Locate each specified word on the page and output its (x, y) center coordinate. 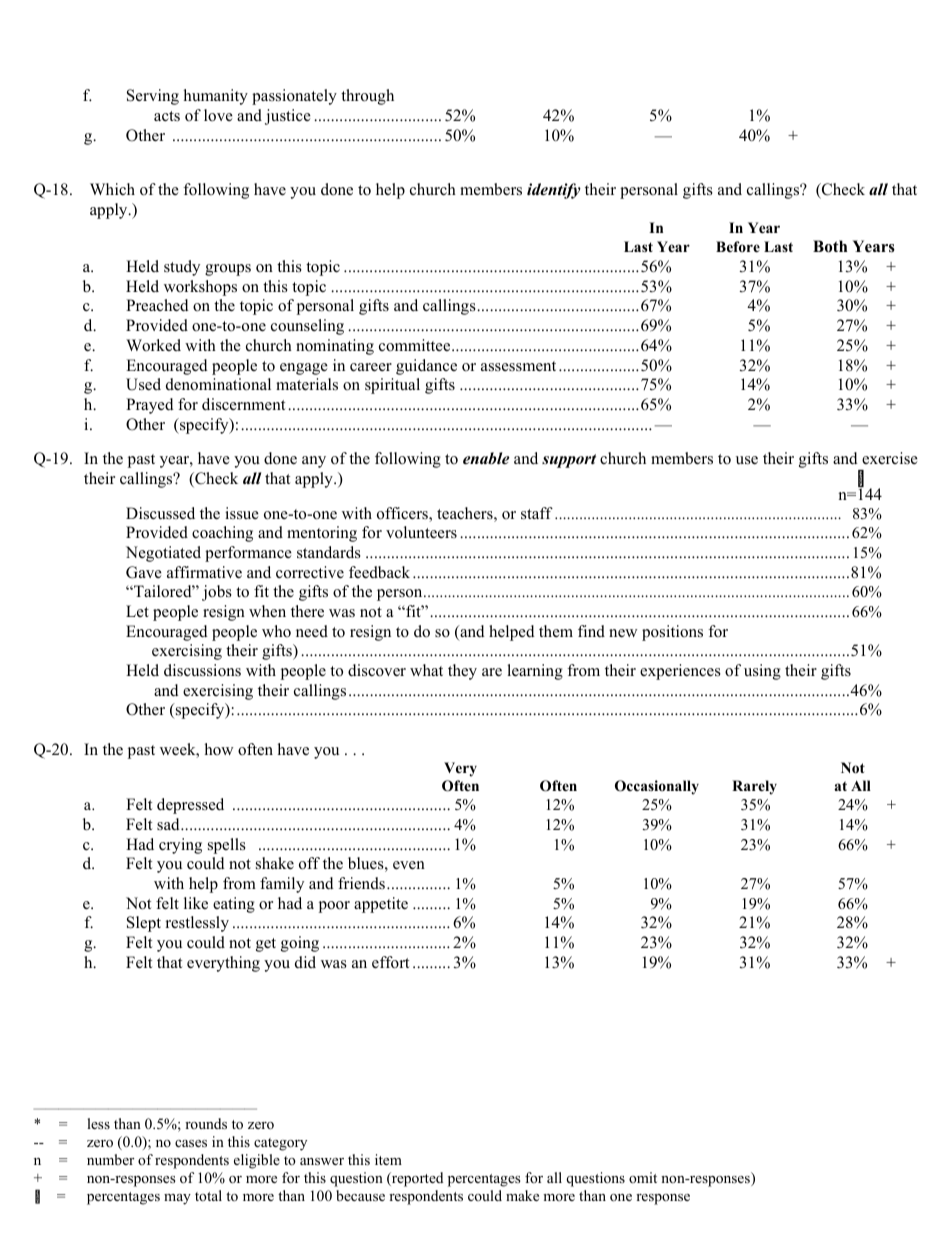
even (409, 865)
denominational (218, 384)
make (522, 1195)
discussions (202, 670)
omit (643, 1177)
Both (830, 246)
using (762, 672)
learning (535, 672)
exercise (890, 458)
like (196, 903)
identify (554, 191)
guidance (426, 367)
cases (191, 1143)
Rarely (754, 787)
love (218, 115)
